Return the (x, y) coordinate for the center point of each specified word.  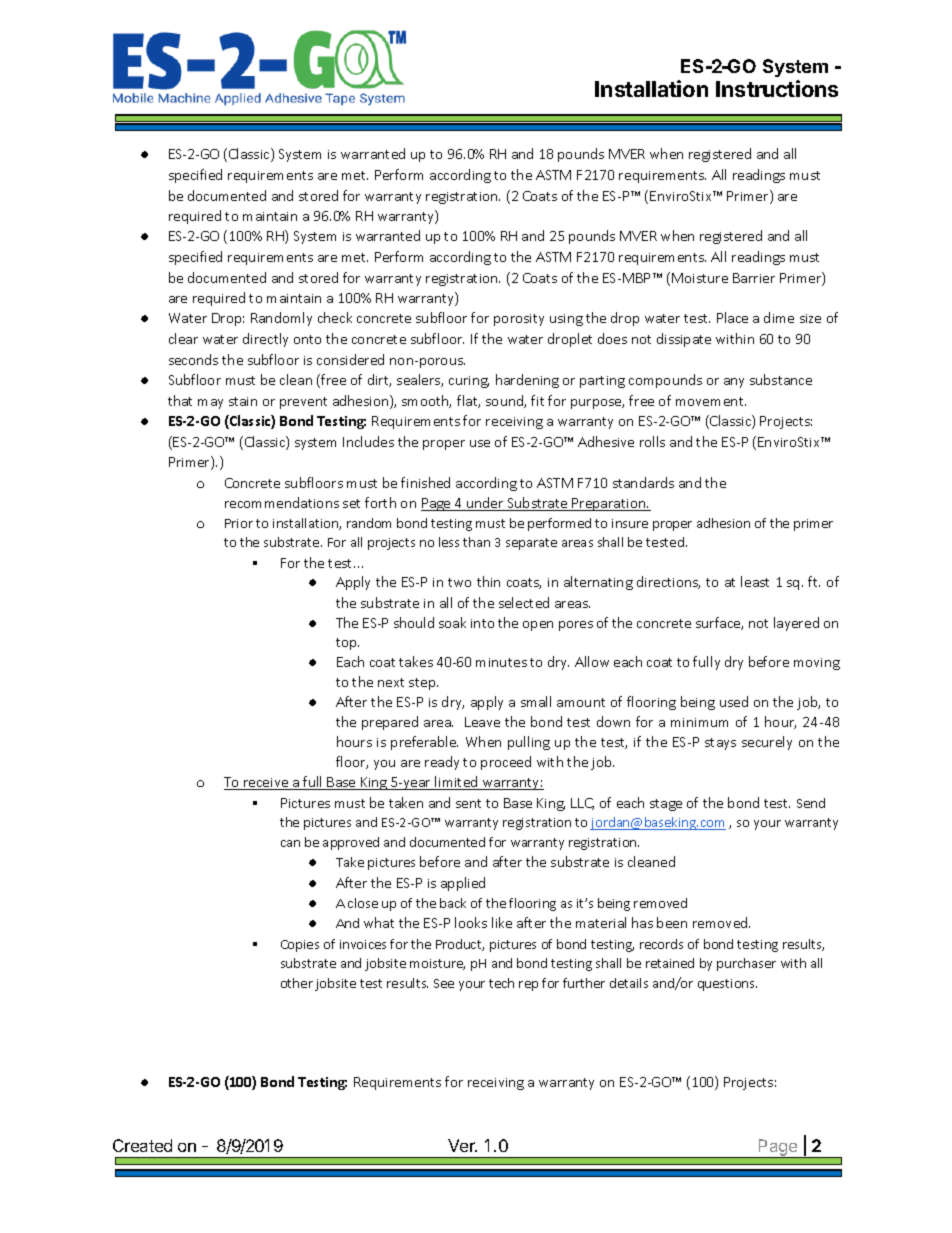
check (335, 317)
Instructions (777, 88)
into (482, 623)
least (755, 581)
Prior (239, 523)
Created (142, 1145)
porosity (519, 320)
